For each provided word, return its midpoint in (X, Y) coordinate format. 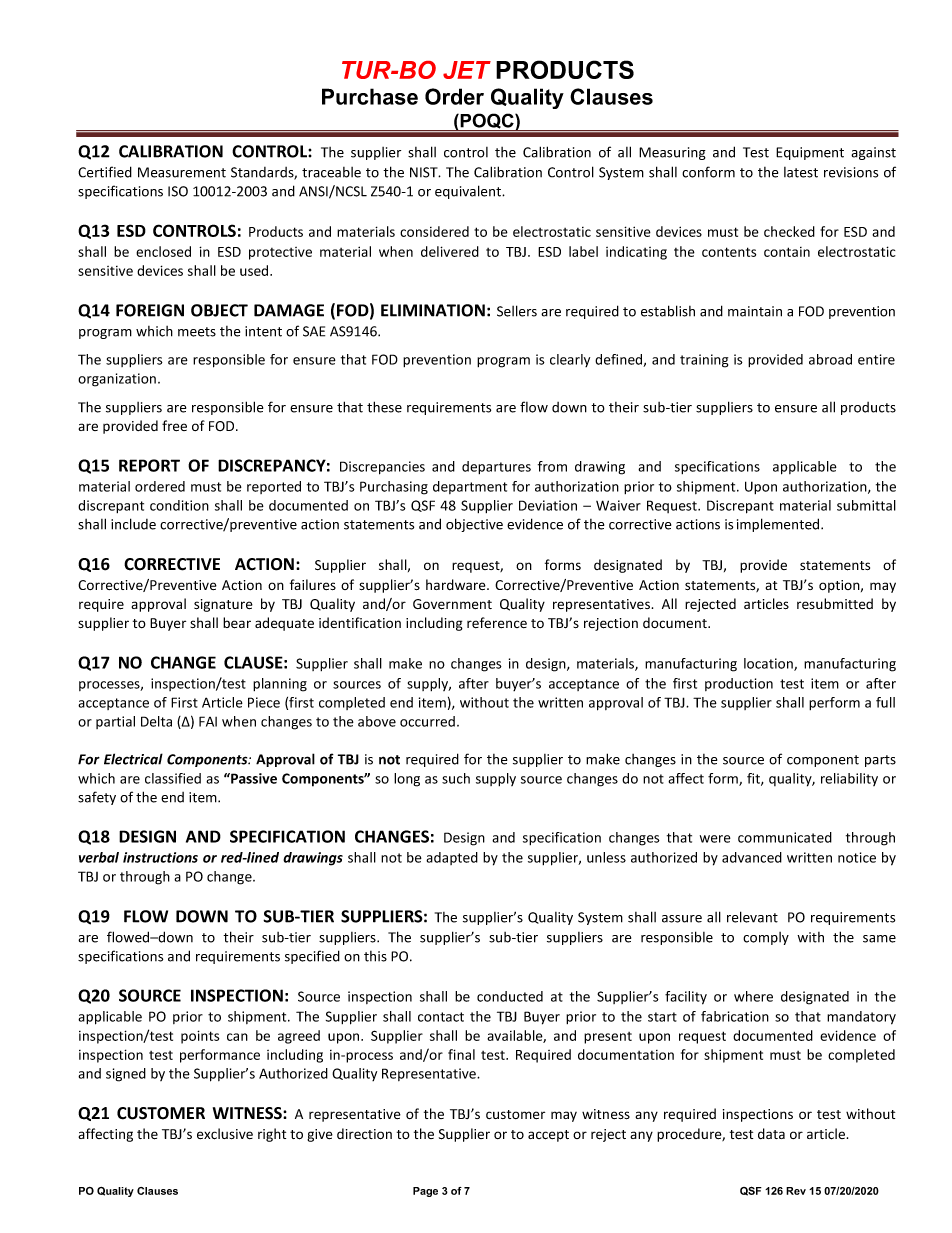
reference (497, 622)
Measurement (182, 172)
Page (425, 1192)
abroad (830, 359)
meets (197, 332)
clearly (570, 360)
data (771, 1133)
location (769, 664)
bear (237, 623)
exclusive (225, 1134)
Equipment (810, 153)
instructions (160, 857)
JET (467, 70)
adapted (452, 858)
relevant (752, 917)
